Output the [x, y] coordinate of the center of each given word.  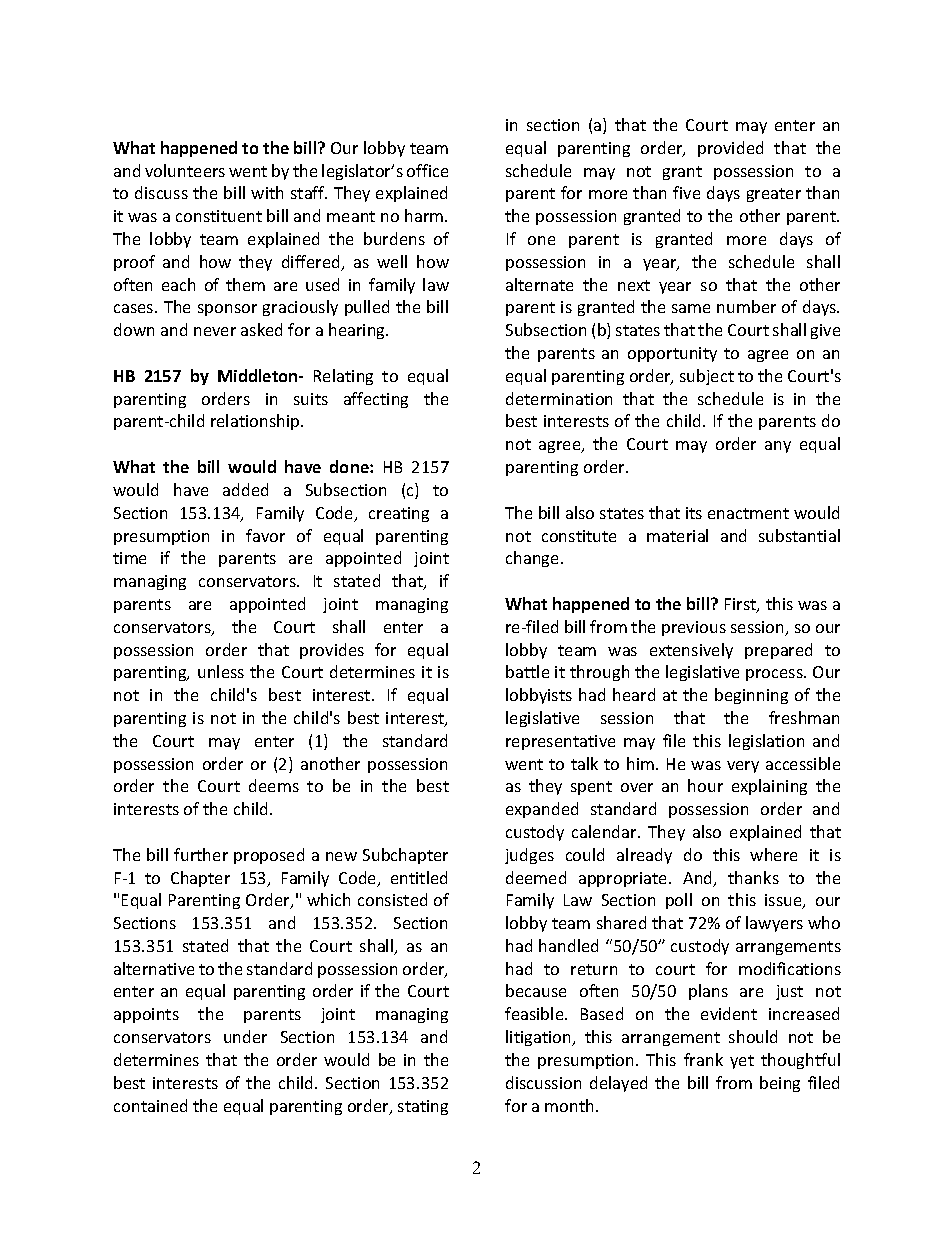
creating [399, 514]
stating [423, 1107]
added [245, 489]
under [245, 1036]
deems [274, 785]
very [743, 767]
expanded [542, 810]
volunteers [185, 170]
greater [774, 195]
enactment [748, 513]
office [427, 170]
